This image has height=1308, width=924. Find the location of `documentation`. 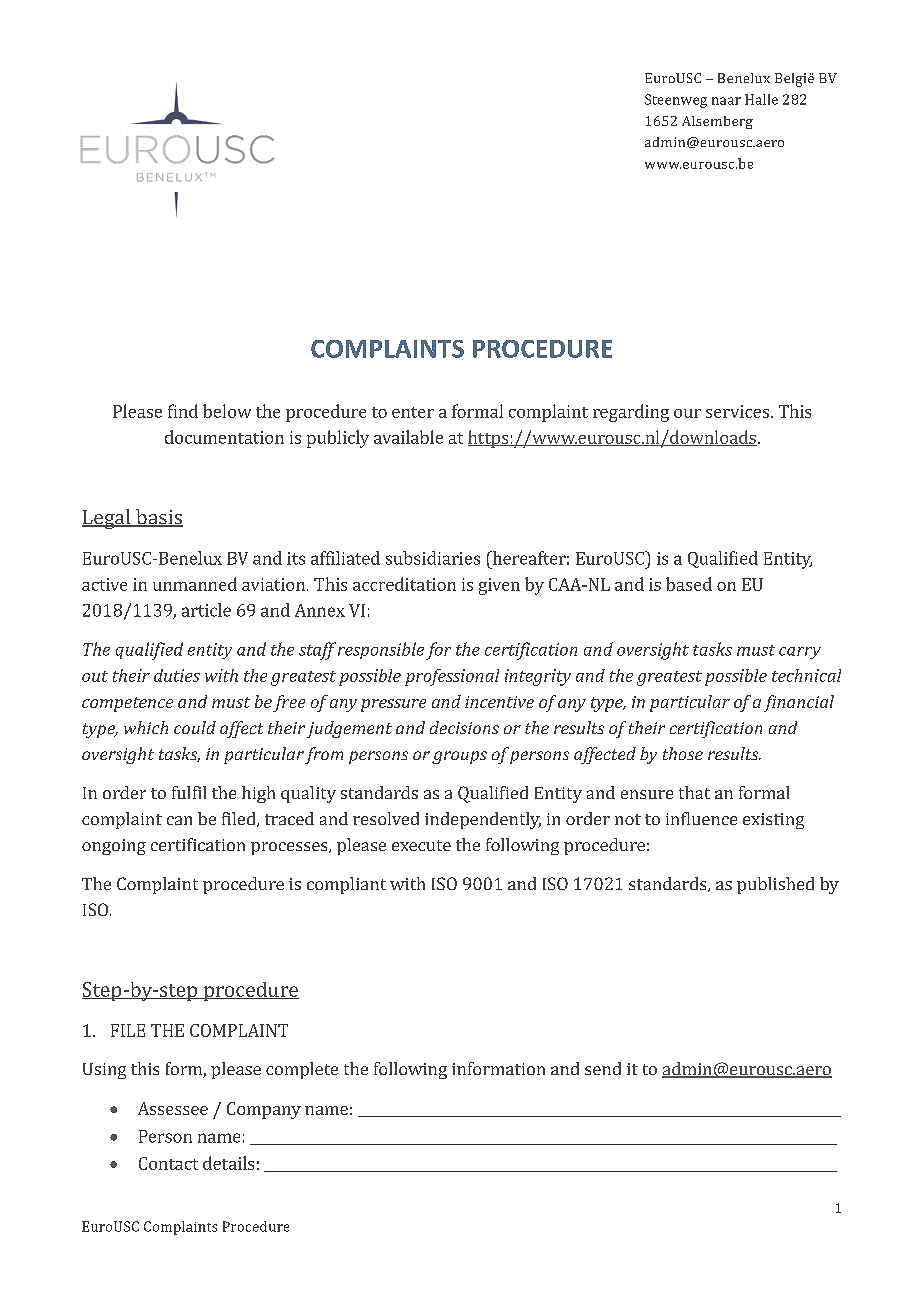

documentation is located at coordinates (224, 437).
